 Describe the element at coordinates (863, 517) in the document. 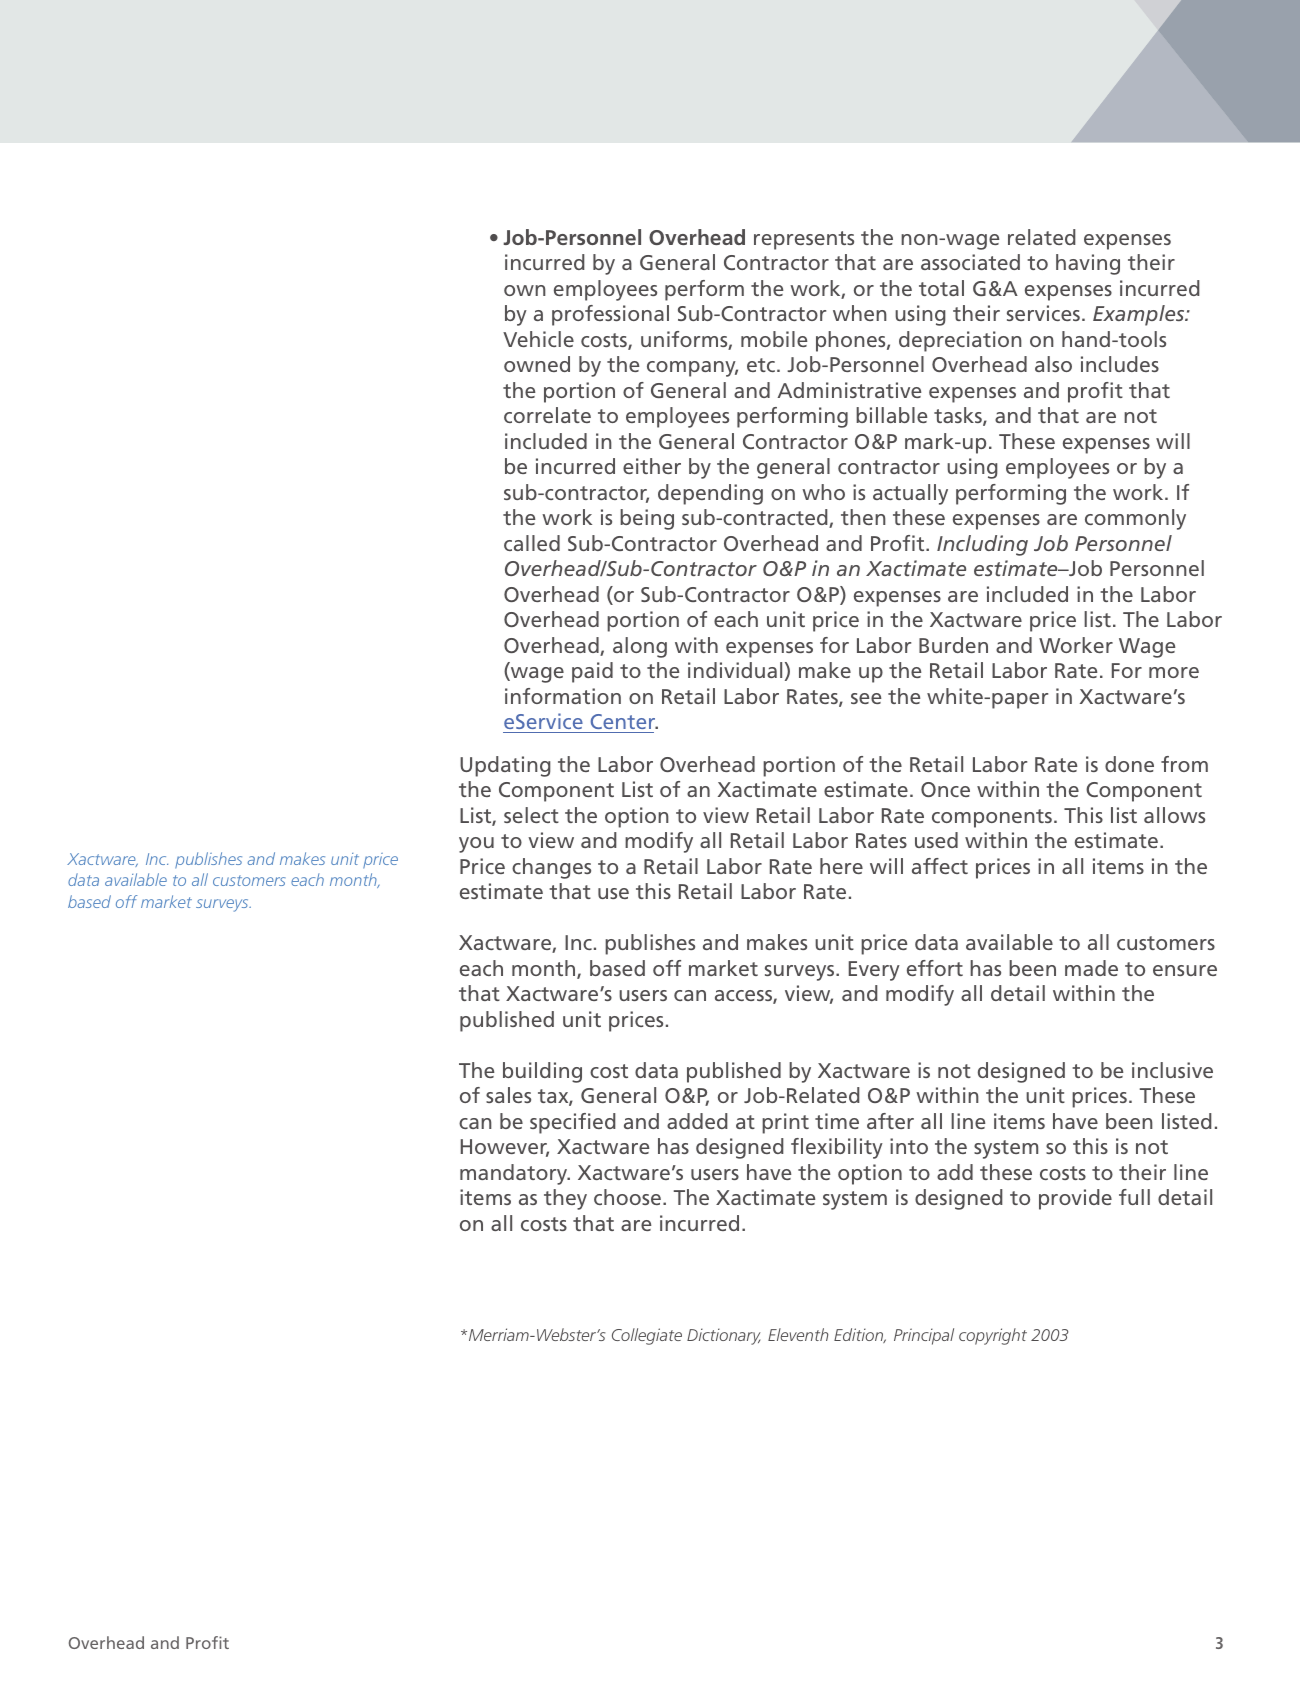

I see `then` at that location.
